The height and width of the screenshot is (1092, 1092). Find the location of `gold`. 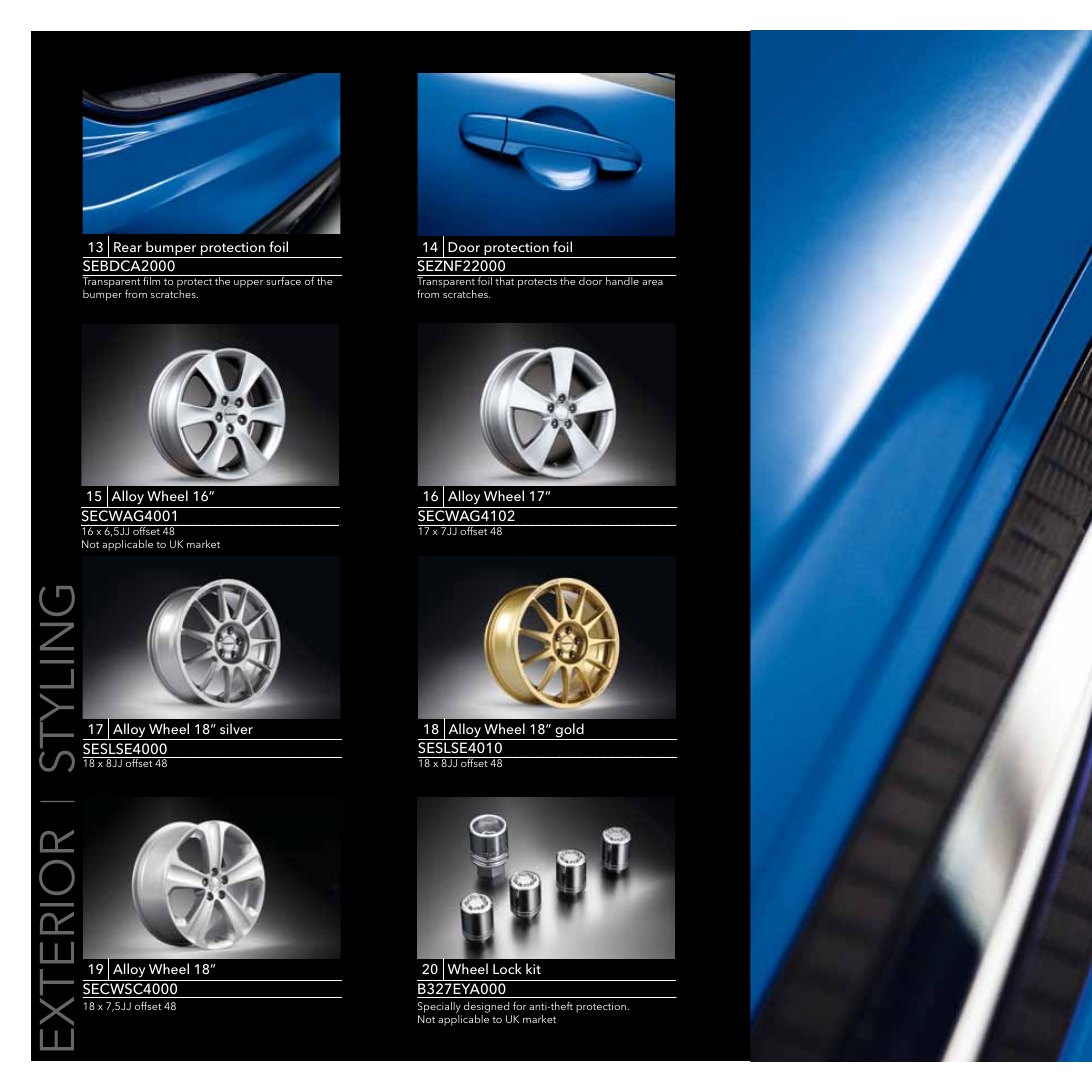

gold is located at coordinates (569, 731).
